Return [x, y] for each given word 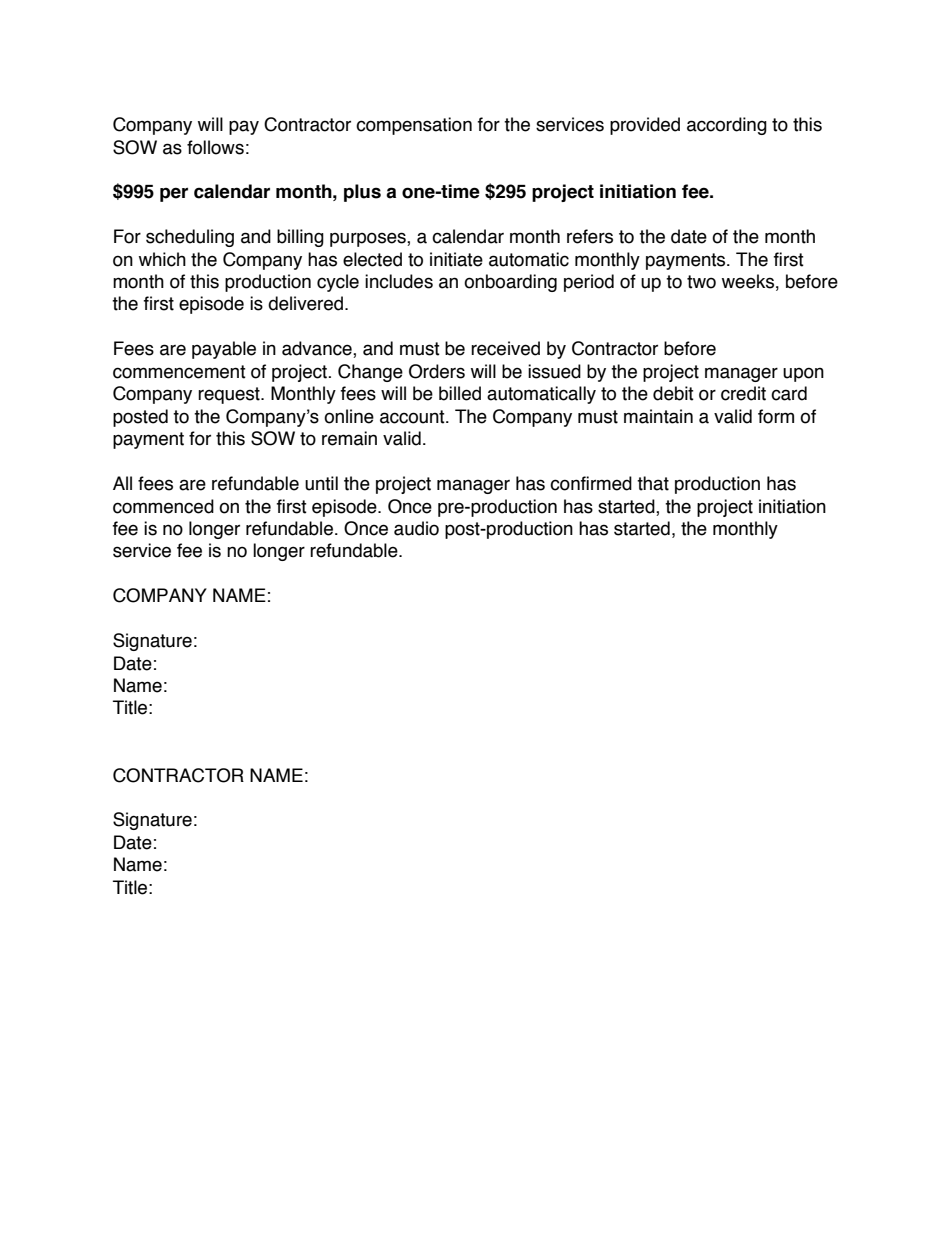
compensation [414, 126]
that [653, 483]
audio [416, 528]
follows [215, 147]
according [727, 126]
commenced [163, 506]
